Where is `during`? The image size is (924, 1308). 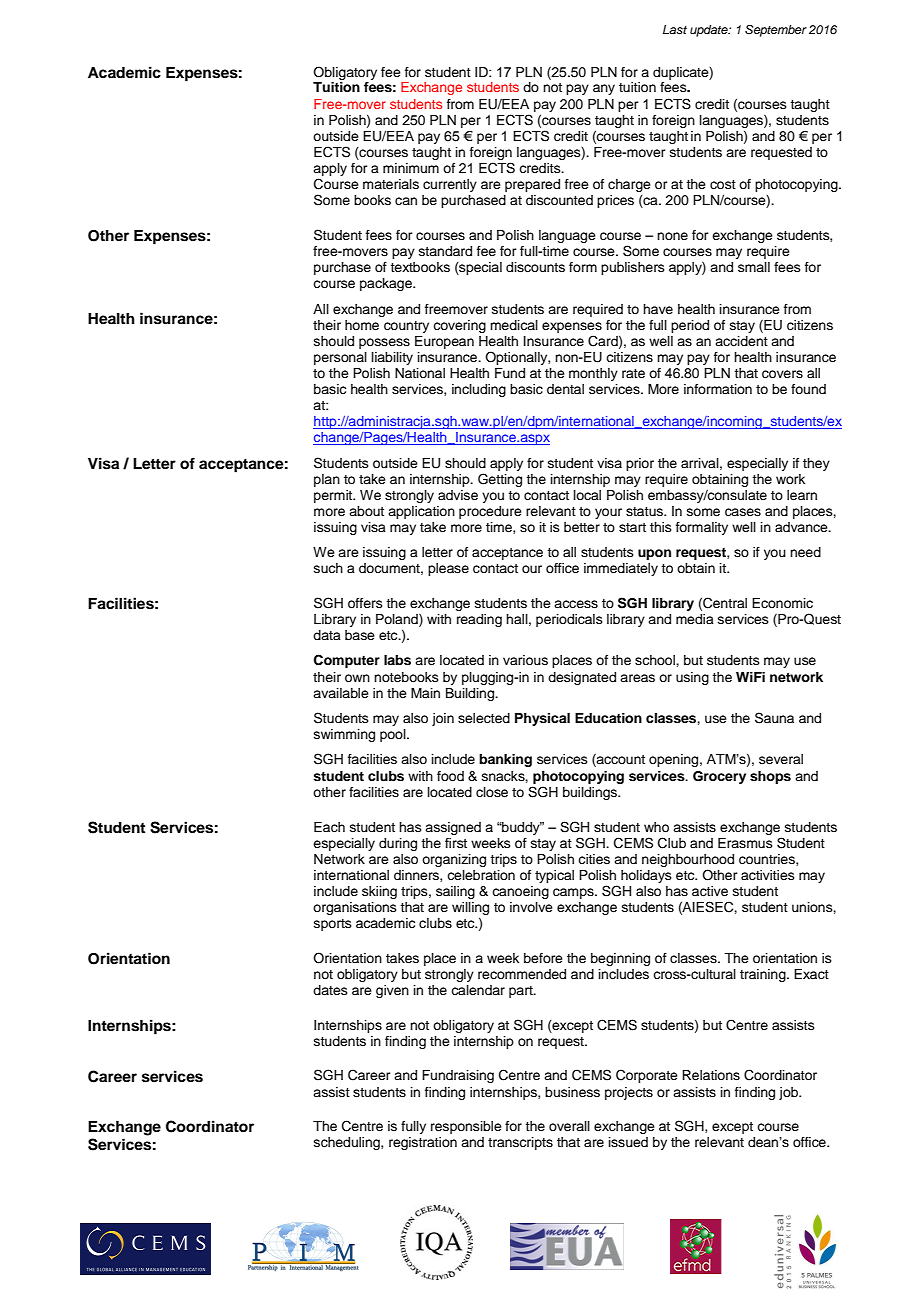 during is located at coordinates (398, 844).
